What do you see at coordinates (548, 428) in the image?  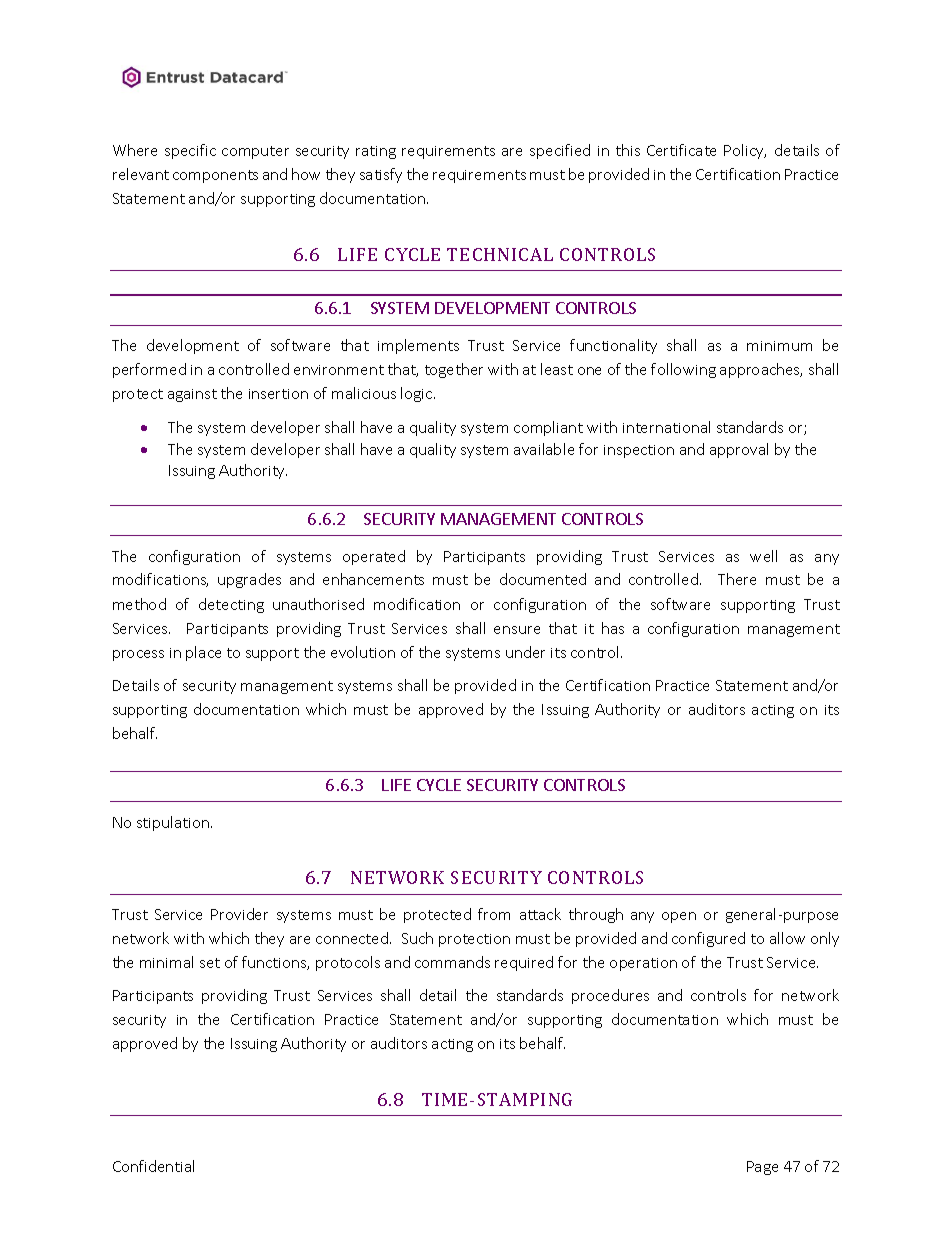 I see `compliant` at bounding box center [548, 428].
